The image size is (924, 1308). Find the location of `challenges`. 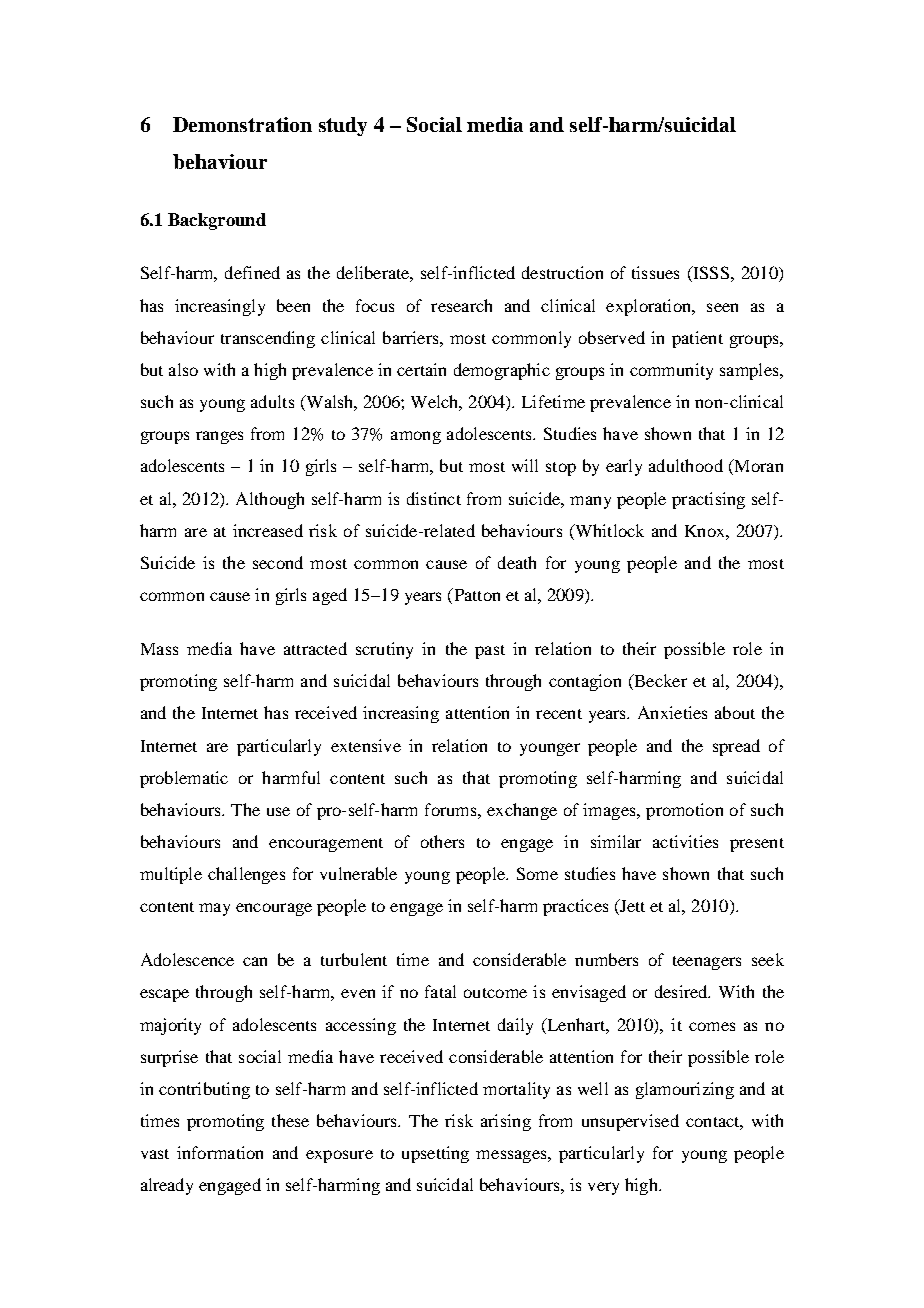

challenges is located at coordinates (246, 875).
